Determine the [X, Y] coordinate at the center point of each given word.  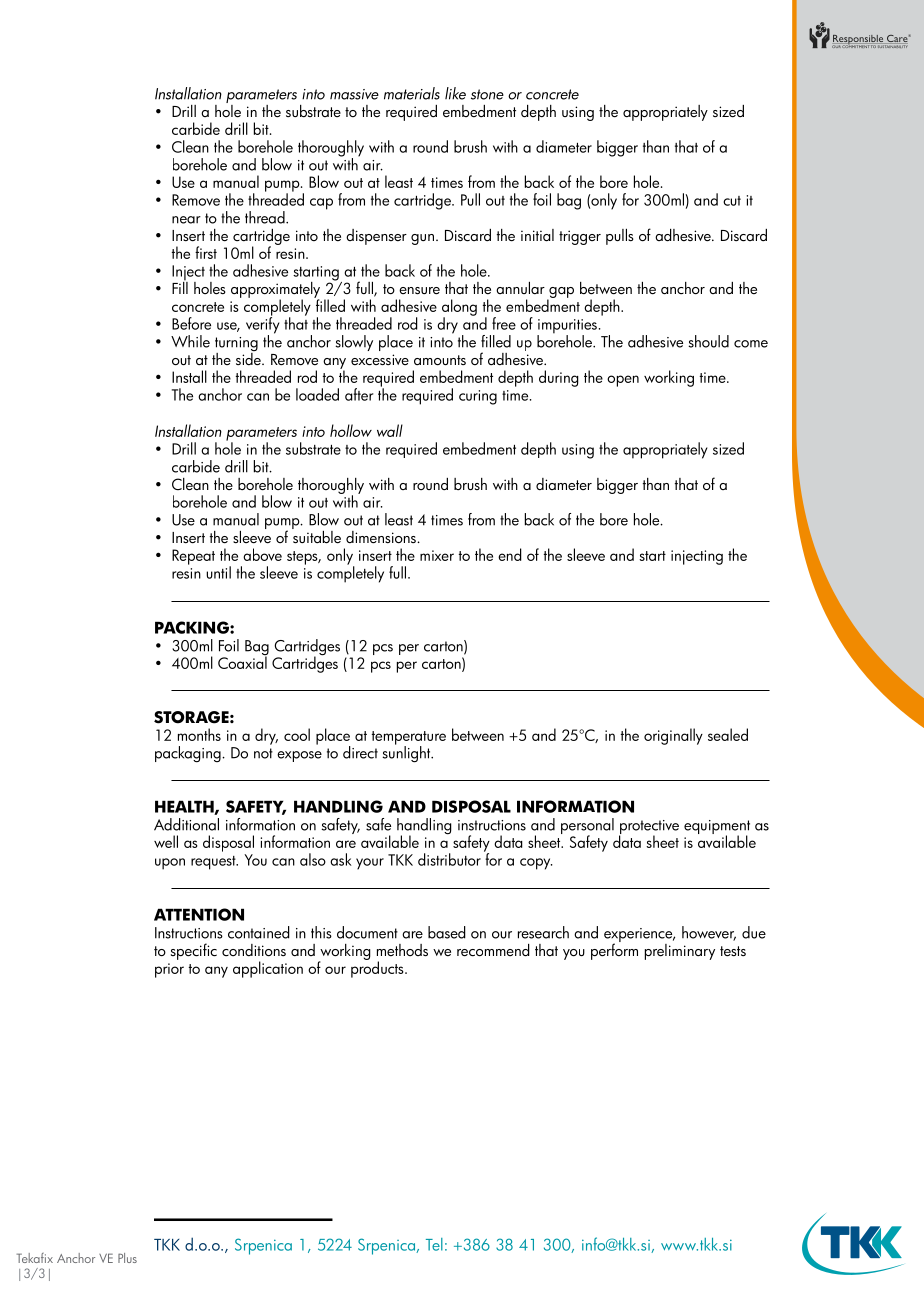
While [190, 341]
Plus [127, 1258]
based [447, 932]
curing [478, 397]
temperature [409, 739]
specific [194, 951]
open [623, 381]
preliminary [680, 952]
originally [673, 736]
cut [732, 201]
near [186, 220]
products [378, 968]
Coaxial [243, 661]
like [455, 93]
